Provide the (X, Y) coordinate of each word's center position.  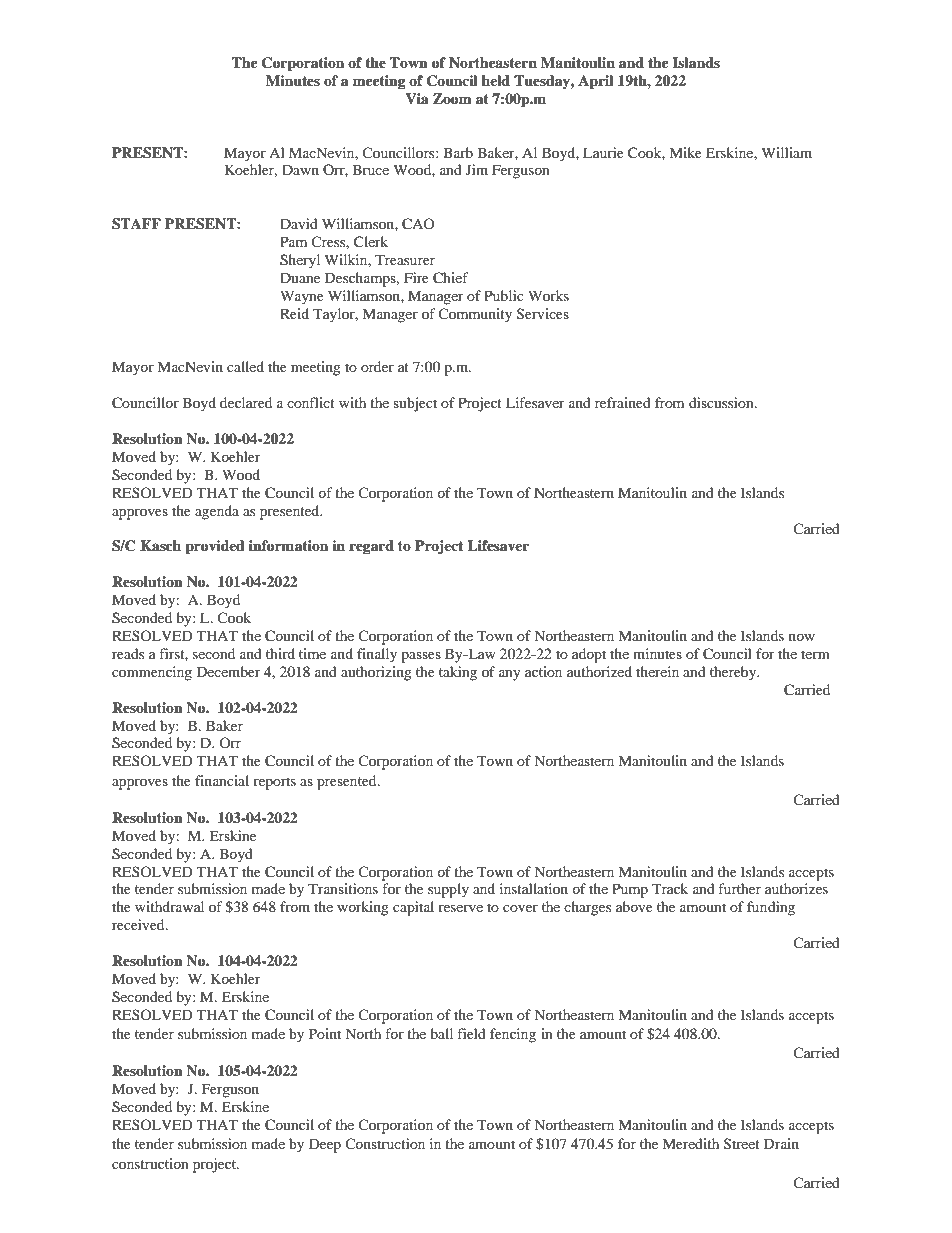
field (471, 1033)
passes (421, 657)
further (739, 888)
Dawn (300, 169)
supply (448, 890)
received (139, 924)
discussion (722, 402)
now (802, 637)
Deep (325, 1145)
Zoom (452, 99)
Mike (685, 152)
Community (475, 315)
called (245, 366)
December (229, 671)
